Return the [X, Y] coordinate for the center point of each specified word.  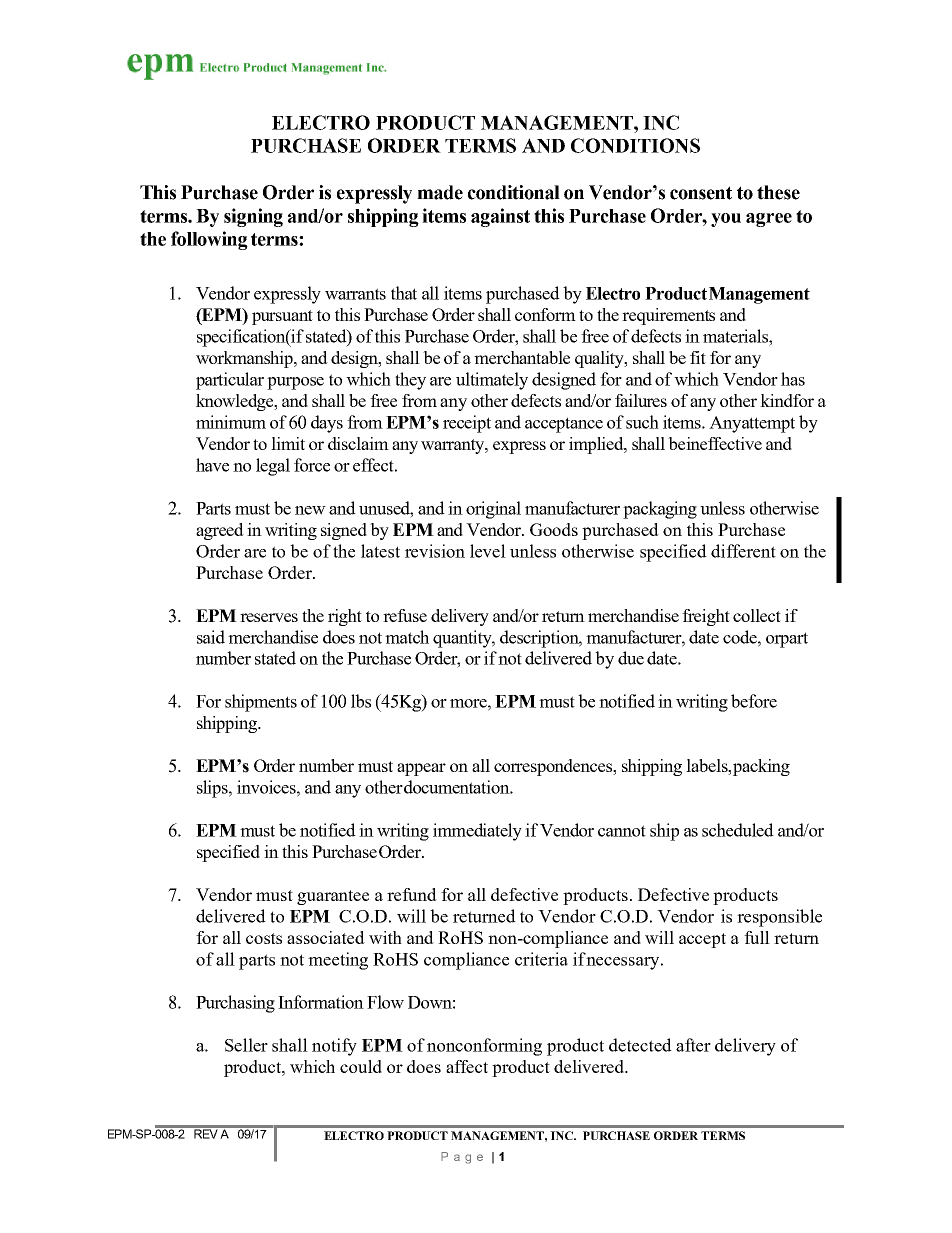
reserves [269, 617]
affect [467, 1066]
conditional [514, 192]
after [693, 1045]
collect [757, 615]
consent [701, 193]
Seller [246, 1045]
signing [253, 217]
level [488, 551]
